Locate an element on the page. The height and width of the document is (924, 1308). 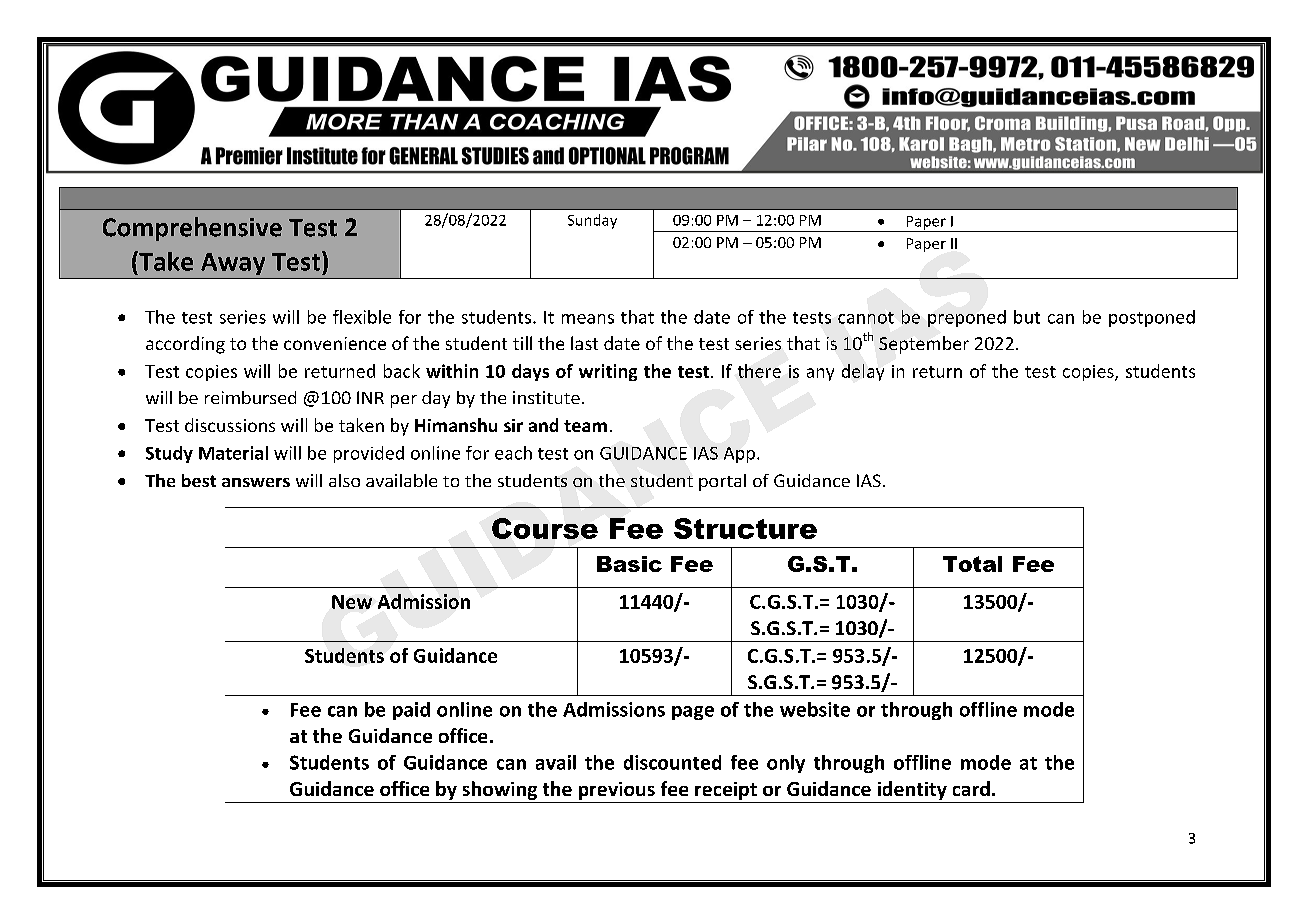
discounted is located at coordinates (672, 762).
